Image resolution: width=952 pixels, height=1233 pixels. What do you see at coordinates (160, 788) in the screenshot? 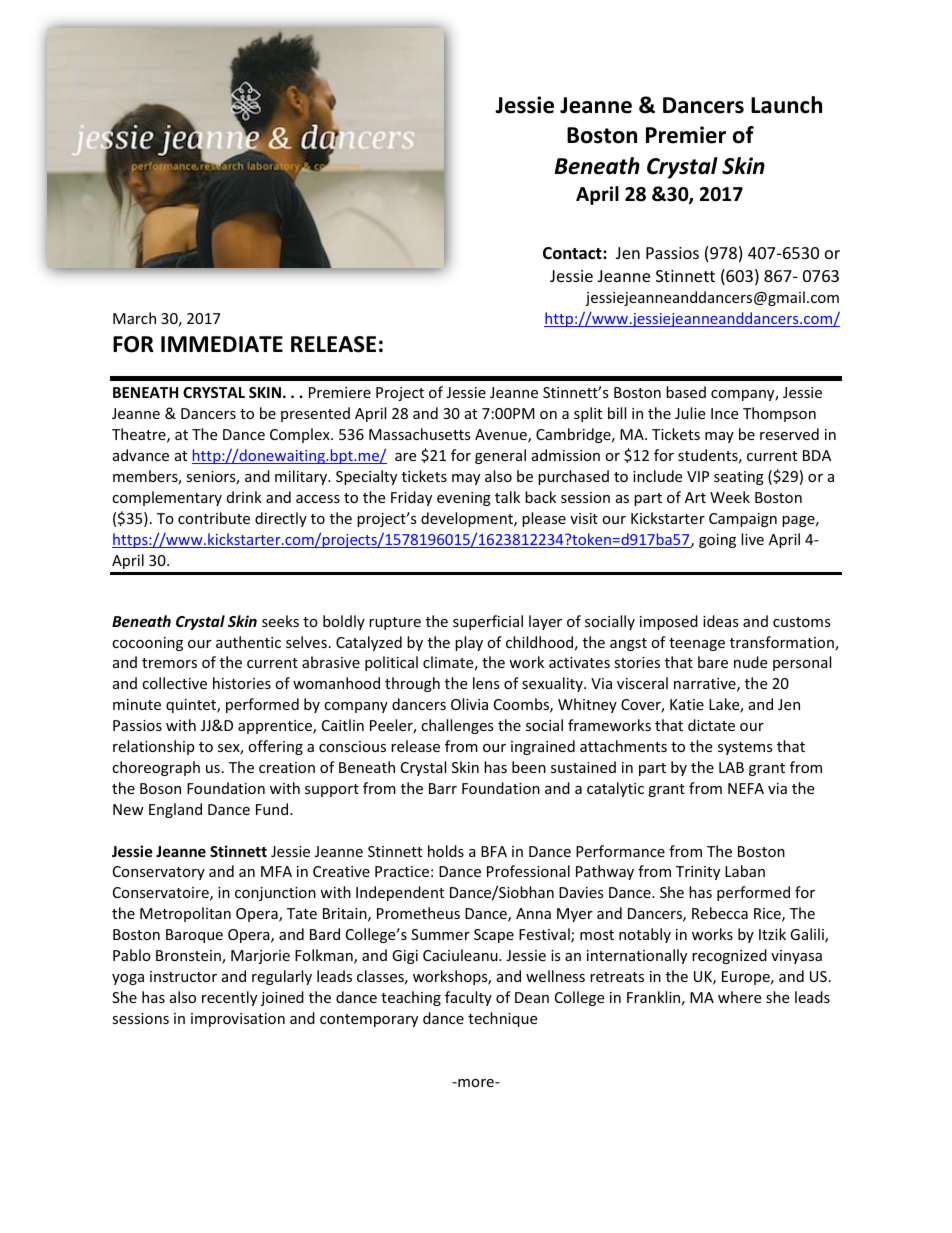
I see `Boson` at bounding box center [160, 788].
